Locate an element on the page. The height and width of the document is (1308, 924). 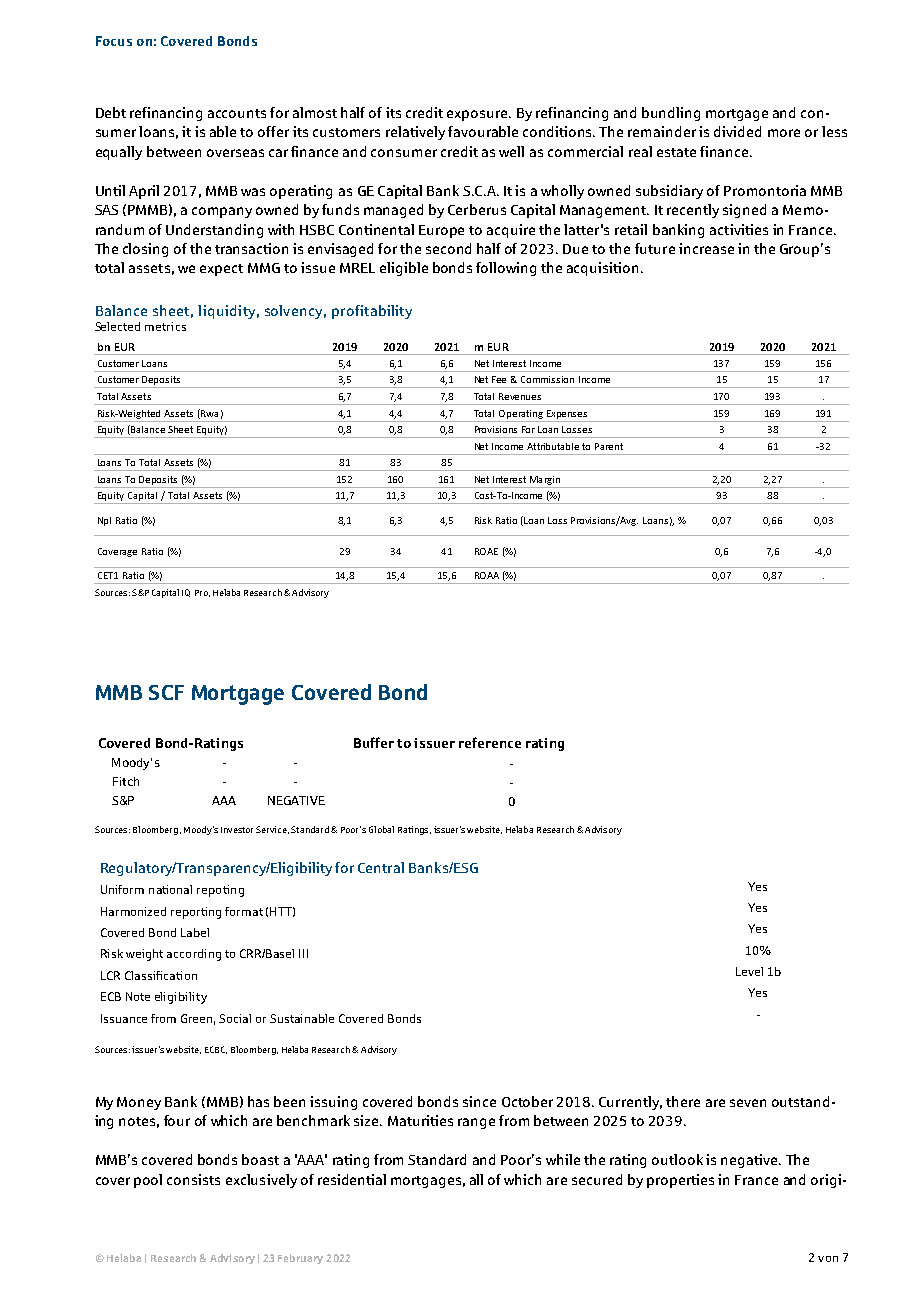
consists is located at coordinates (193, 1179).
